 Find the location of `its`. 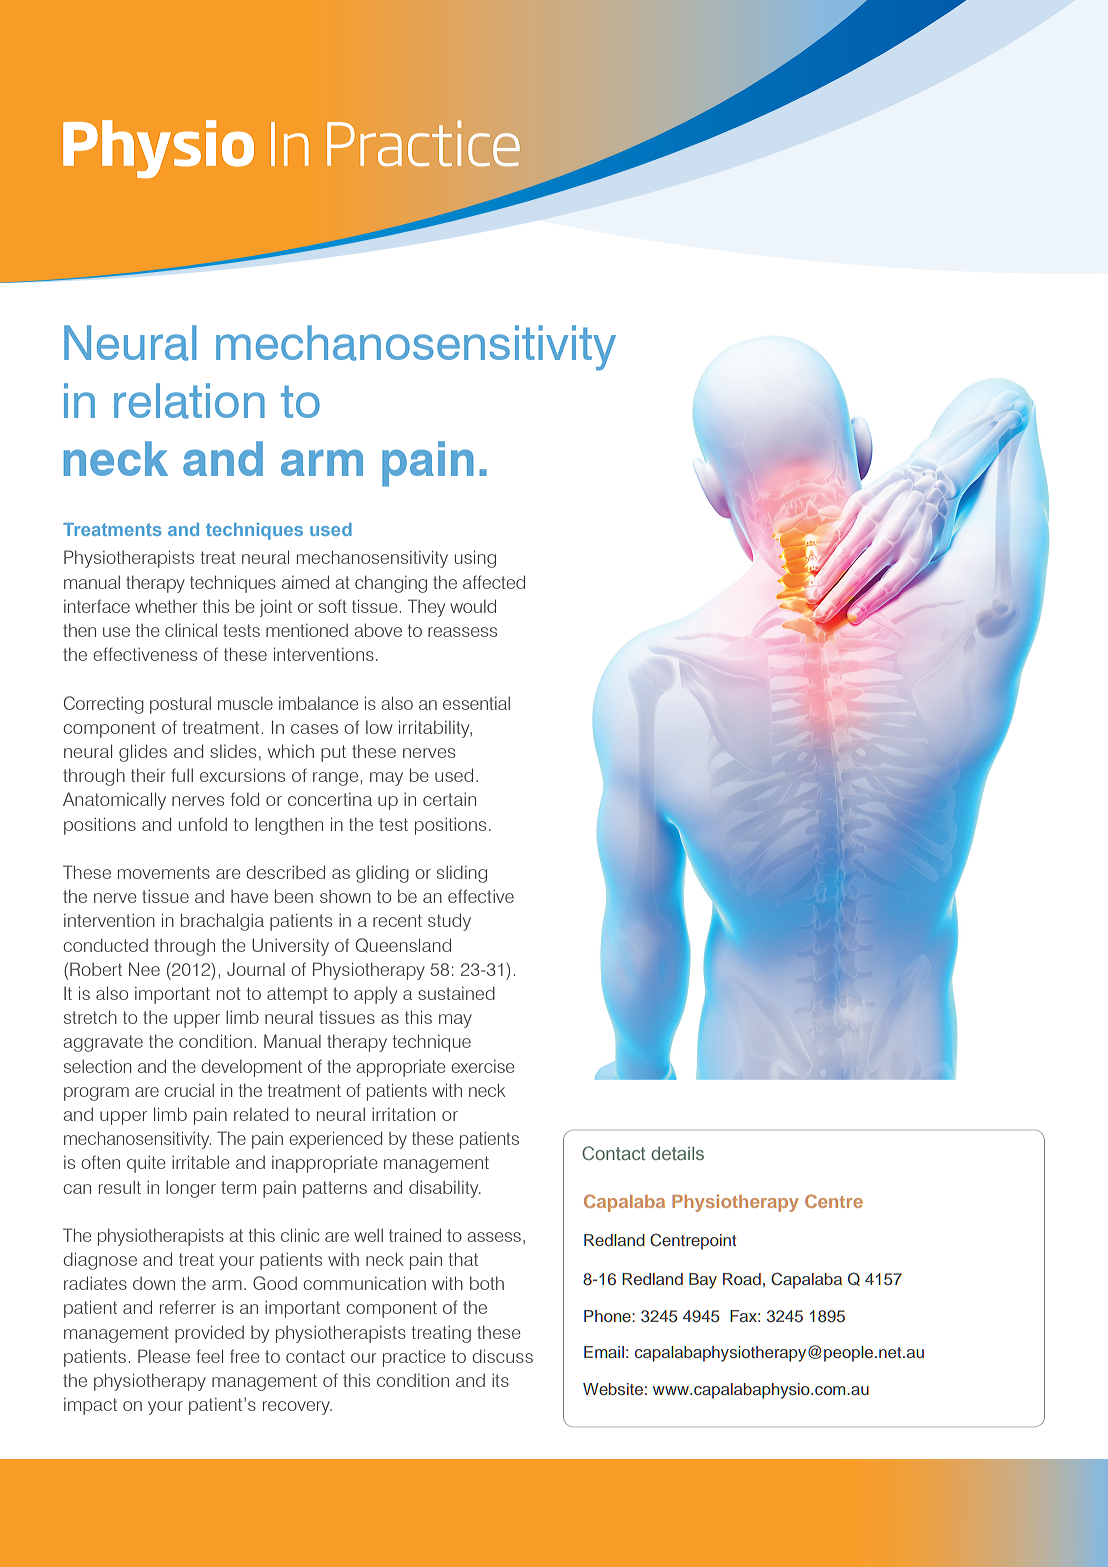

its is located at coordinates (500, 1380).
